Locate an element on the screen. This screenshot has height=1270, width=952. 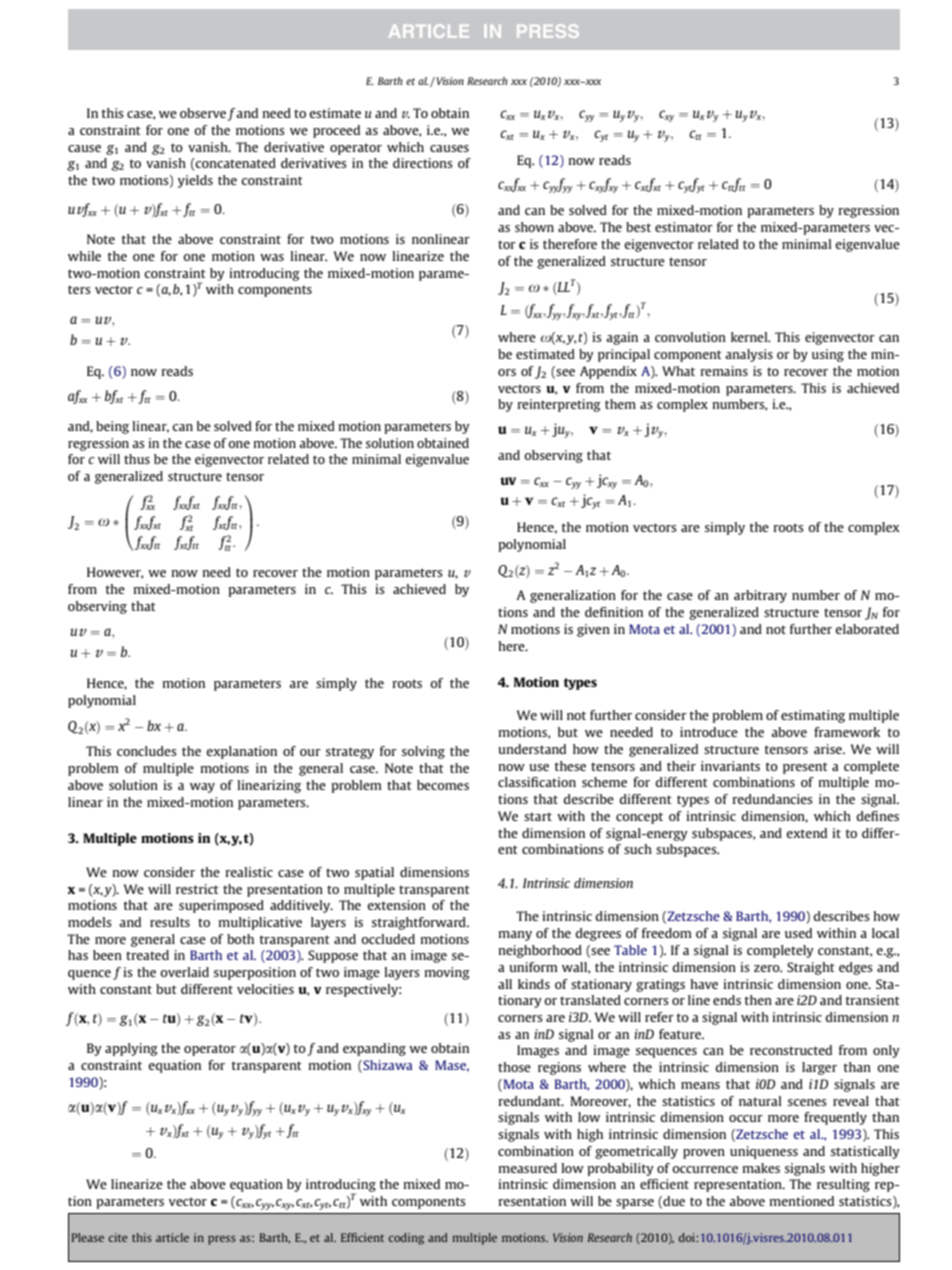
resulting is located at coordinates (843, 1185).
